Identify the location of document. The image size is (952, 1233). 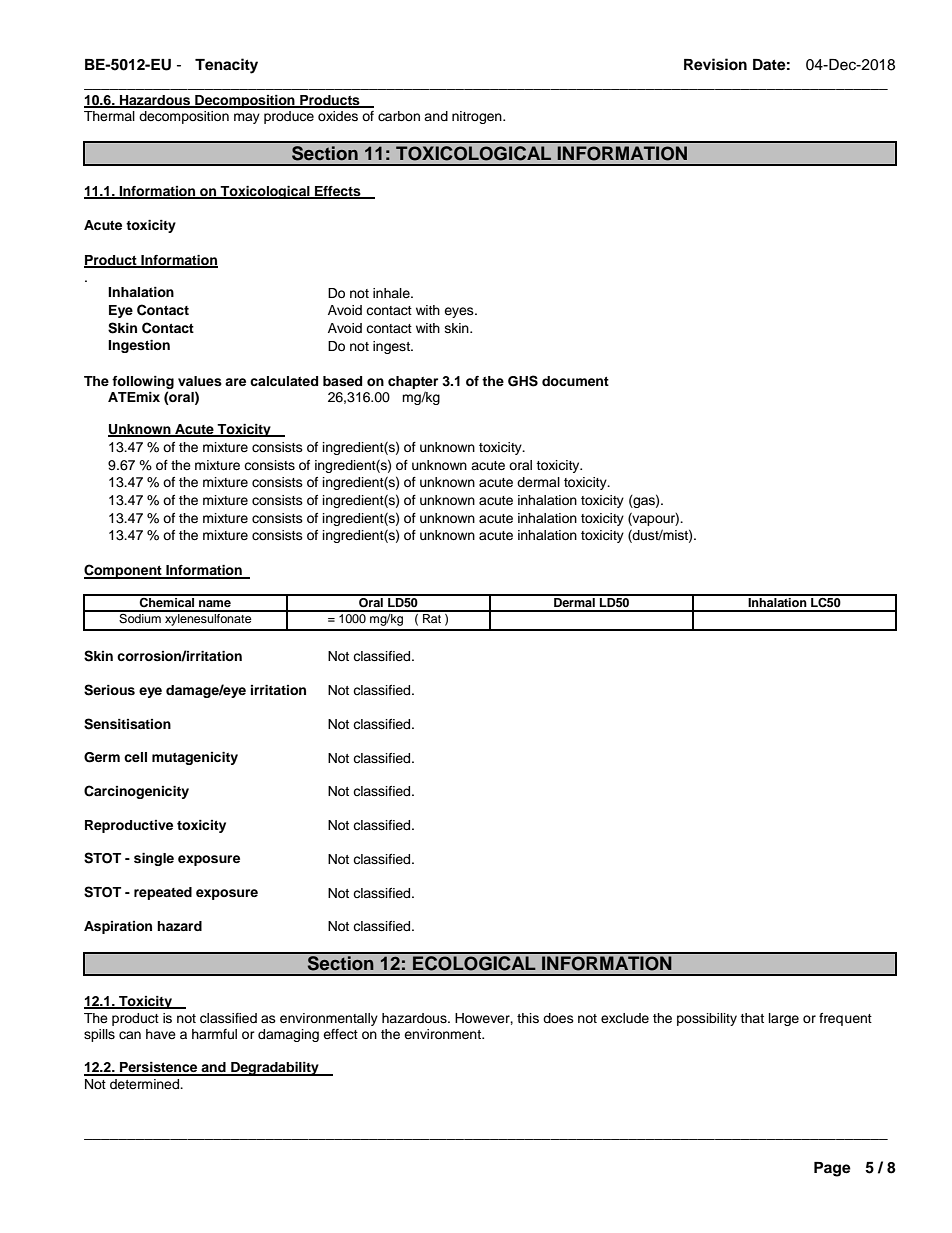
(575, 381).
